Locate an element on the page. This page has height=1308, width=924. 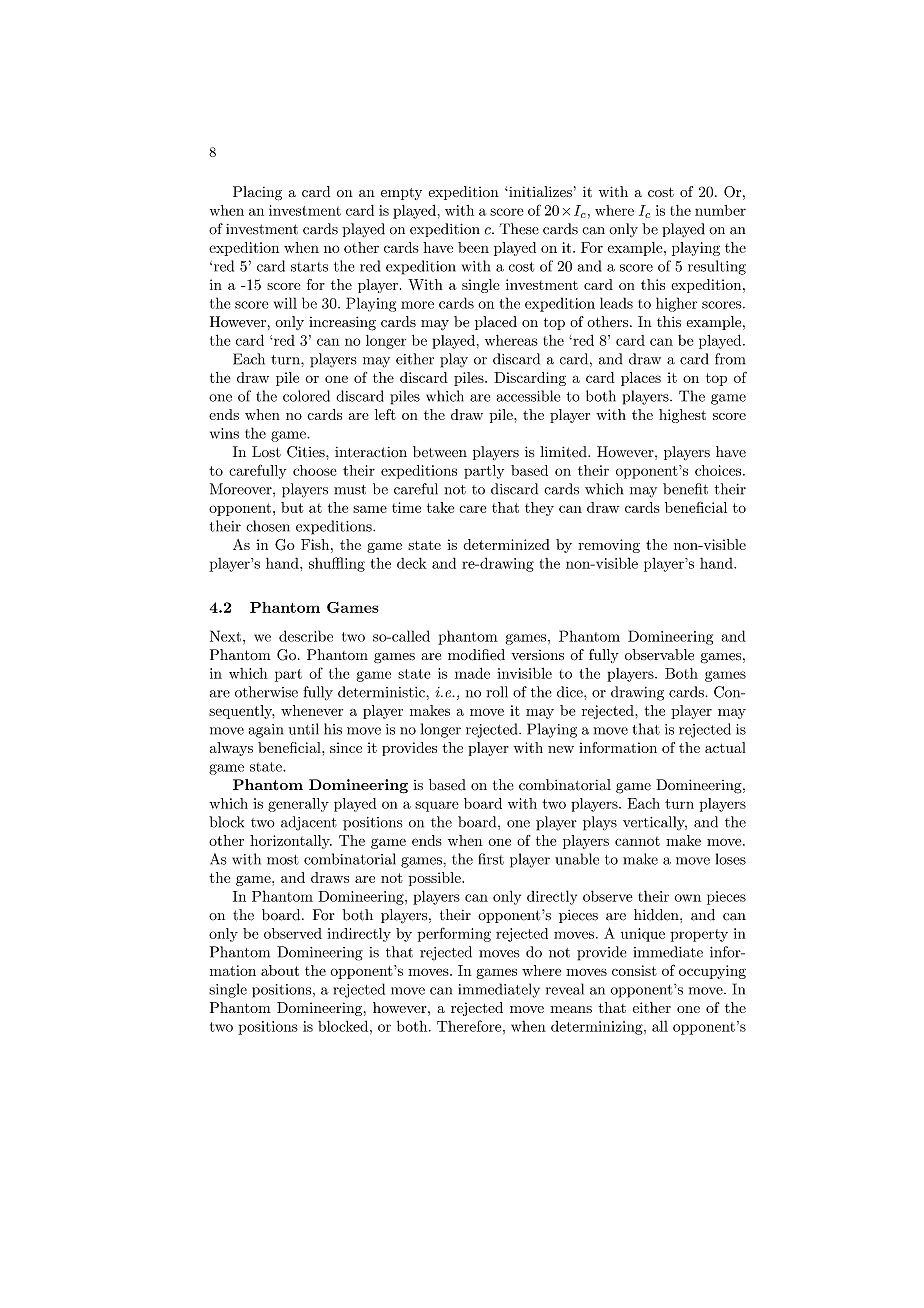
been is located at coordinates (473, 247).
